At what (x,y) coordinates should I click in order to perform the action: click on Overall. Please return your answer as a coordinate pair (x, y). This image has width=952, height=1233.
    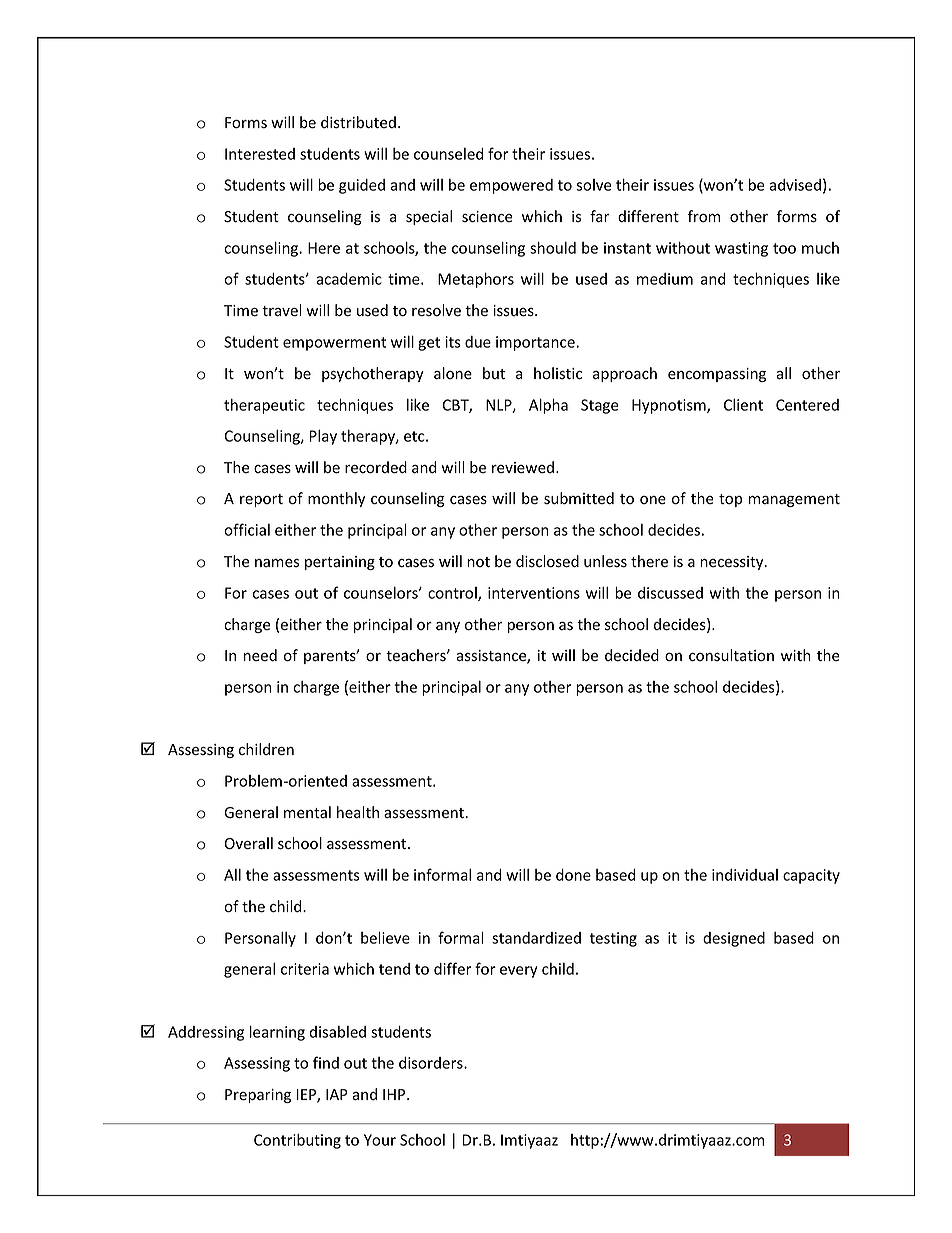
    Looking at the image, I should click on (249, 843).
